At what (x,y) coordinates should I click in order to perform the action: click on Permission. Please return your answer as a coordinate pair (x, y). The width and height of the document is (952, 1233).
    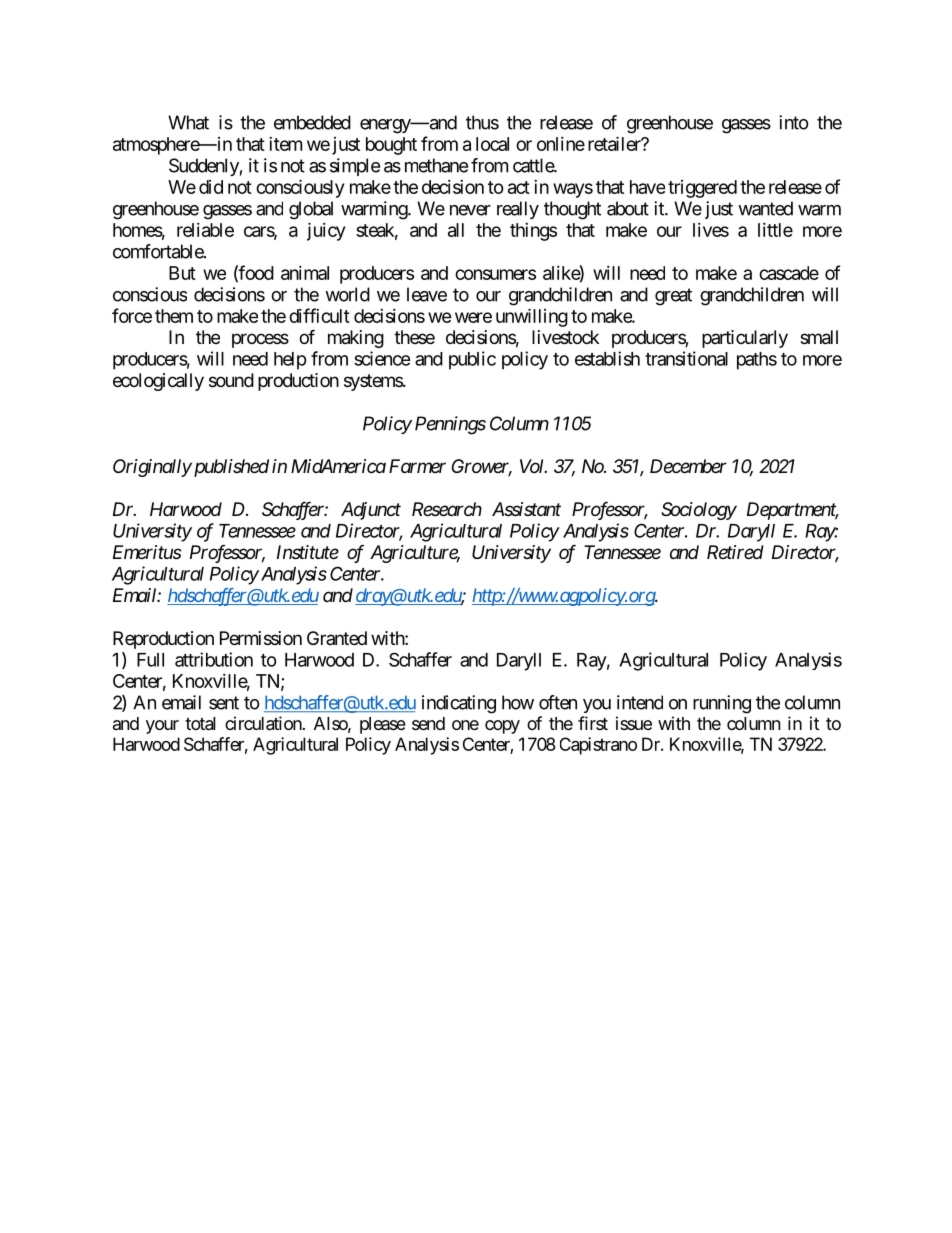
    Looking at the image, I should click on (261, 638).
